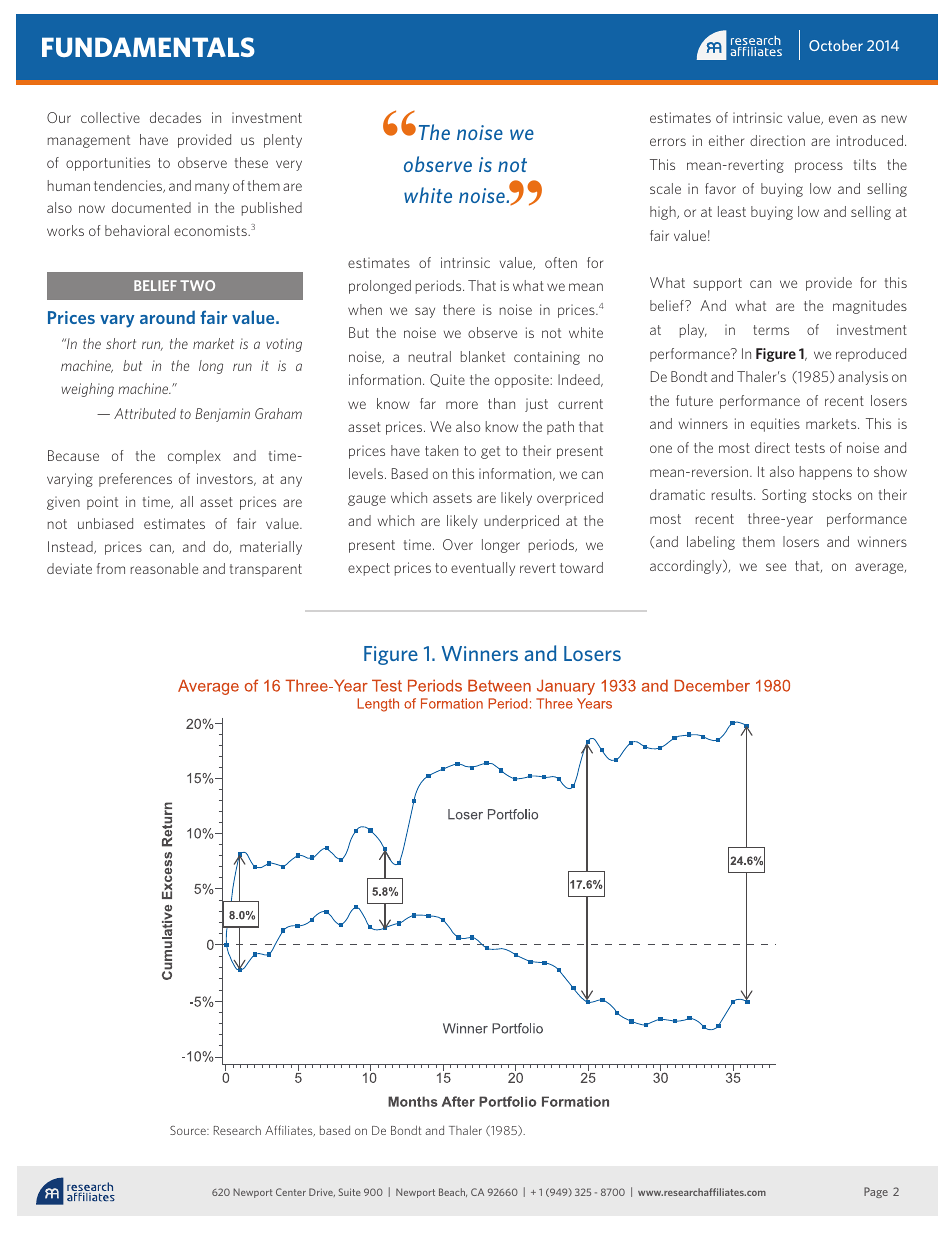  I want to click on expect, so click(369, 569).
